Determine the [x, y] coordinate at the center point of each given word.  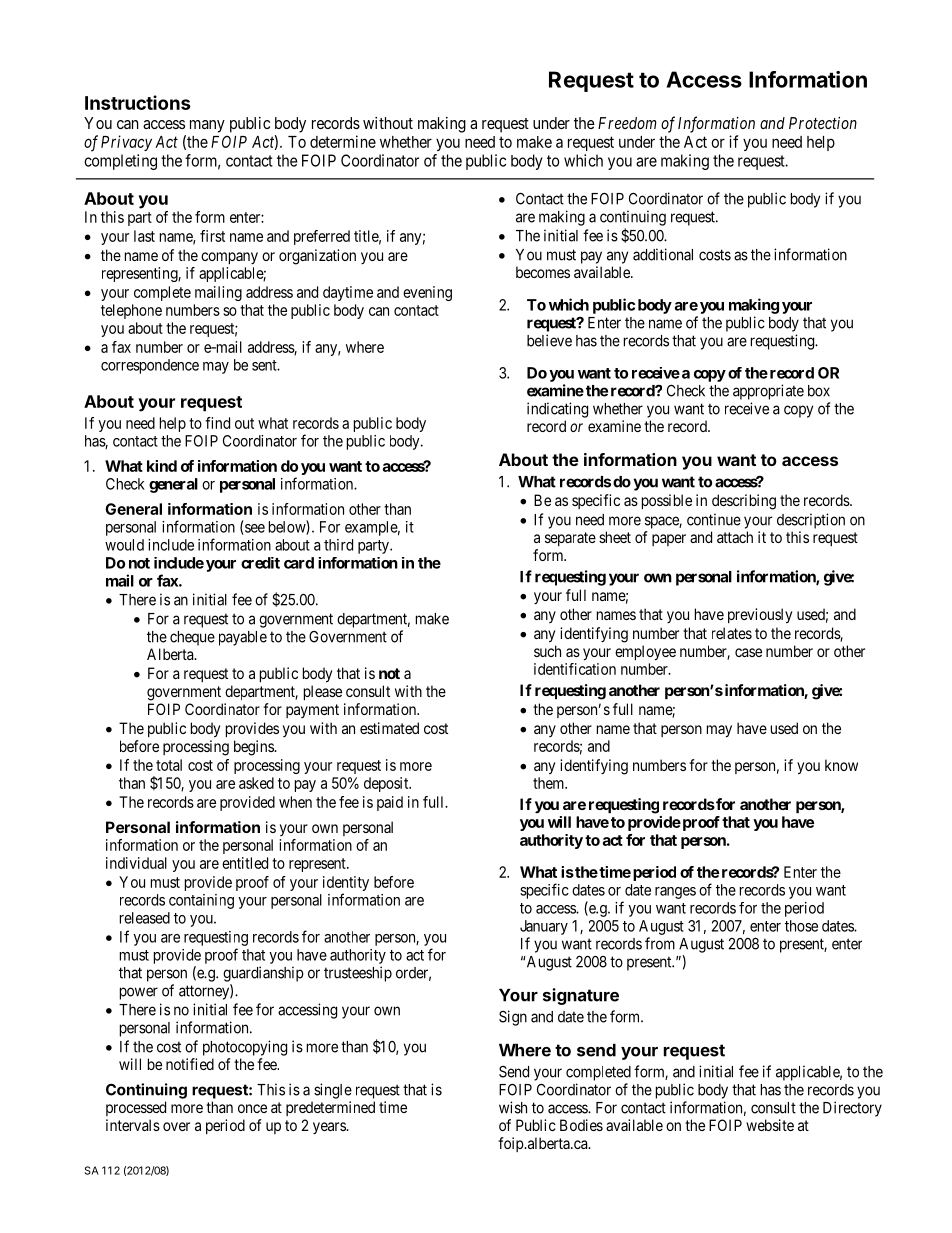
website [770, 1125]
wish [513, 1107]
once [252, 1108]
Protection [823, 123]
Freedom [627, 123]
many [207, 126]
